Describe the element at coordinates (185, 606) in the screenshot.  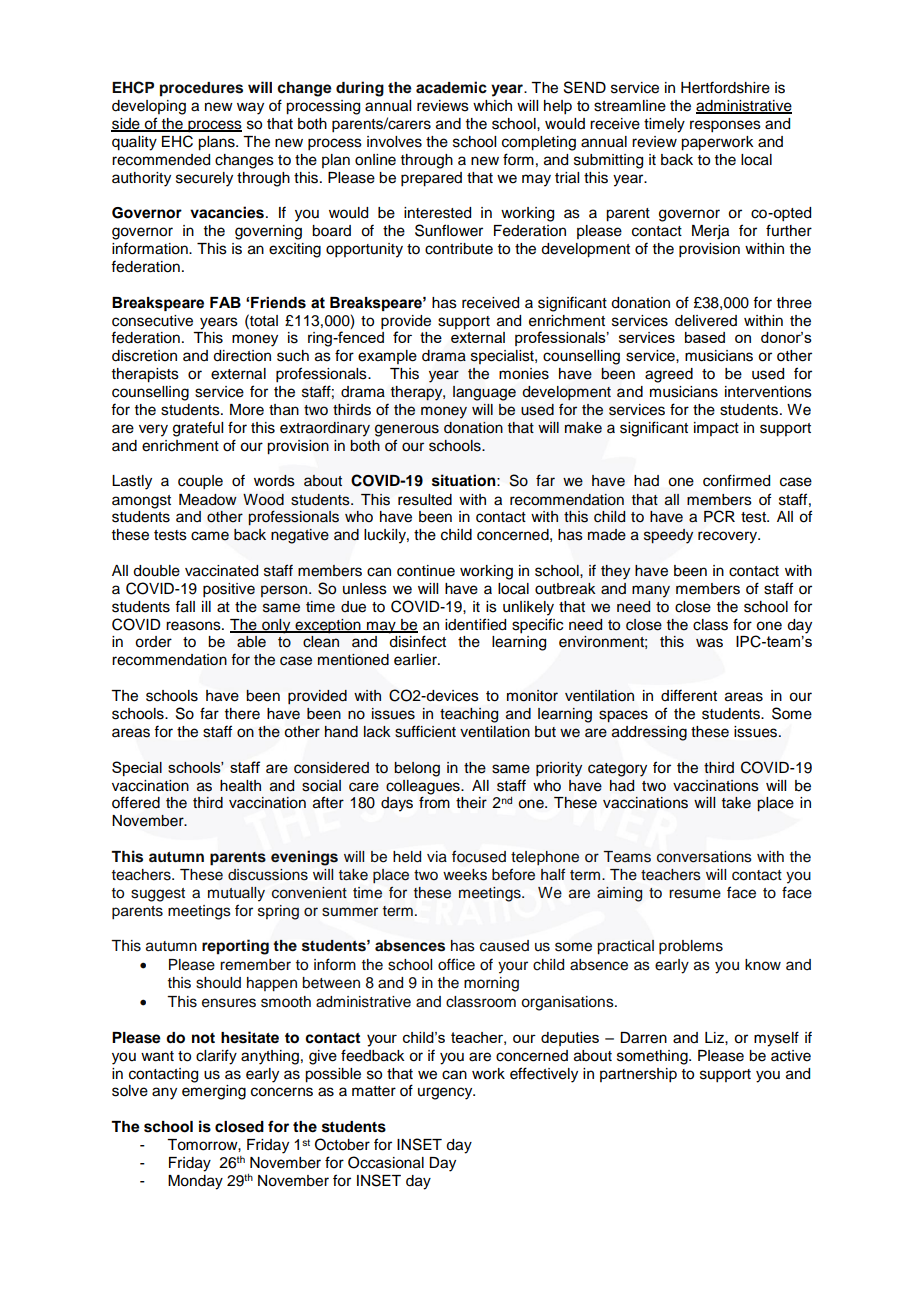
I see `fall` at that location.
